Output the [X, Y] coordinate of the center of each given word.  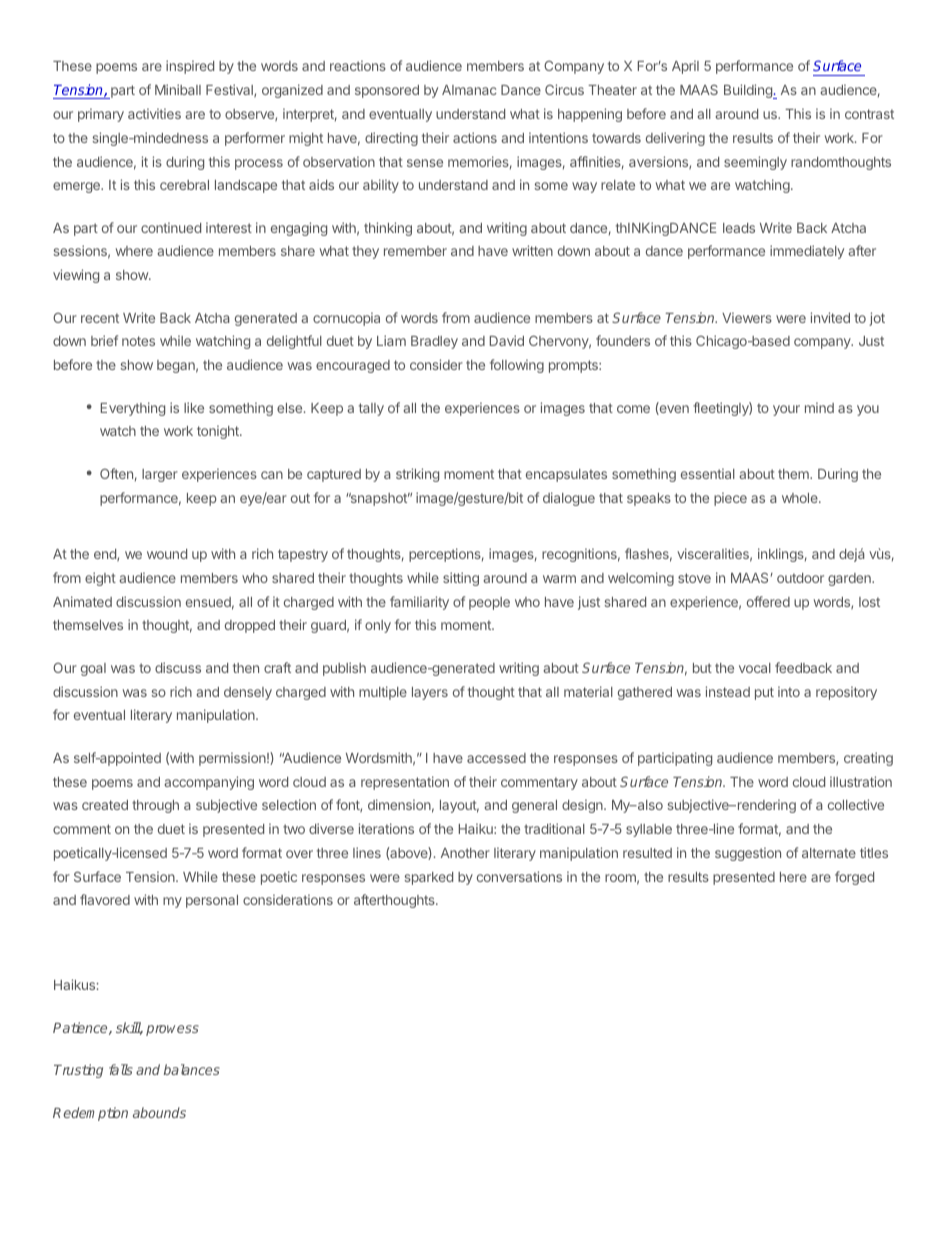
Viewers [747, 317]
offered [768, 601]
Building [749, 91]
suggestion [748, 854]
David [507, 340]
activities [154, 113]
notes [138, 341]
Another [465, 853]
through [155, 806]
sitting [461, 579]
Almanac [469, 90]
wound [167, 554]
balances [192, 1069]
